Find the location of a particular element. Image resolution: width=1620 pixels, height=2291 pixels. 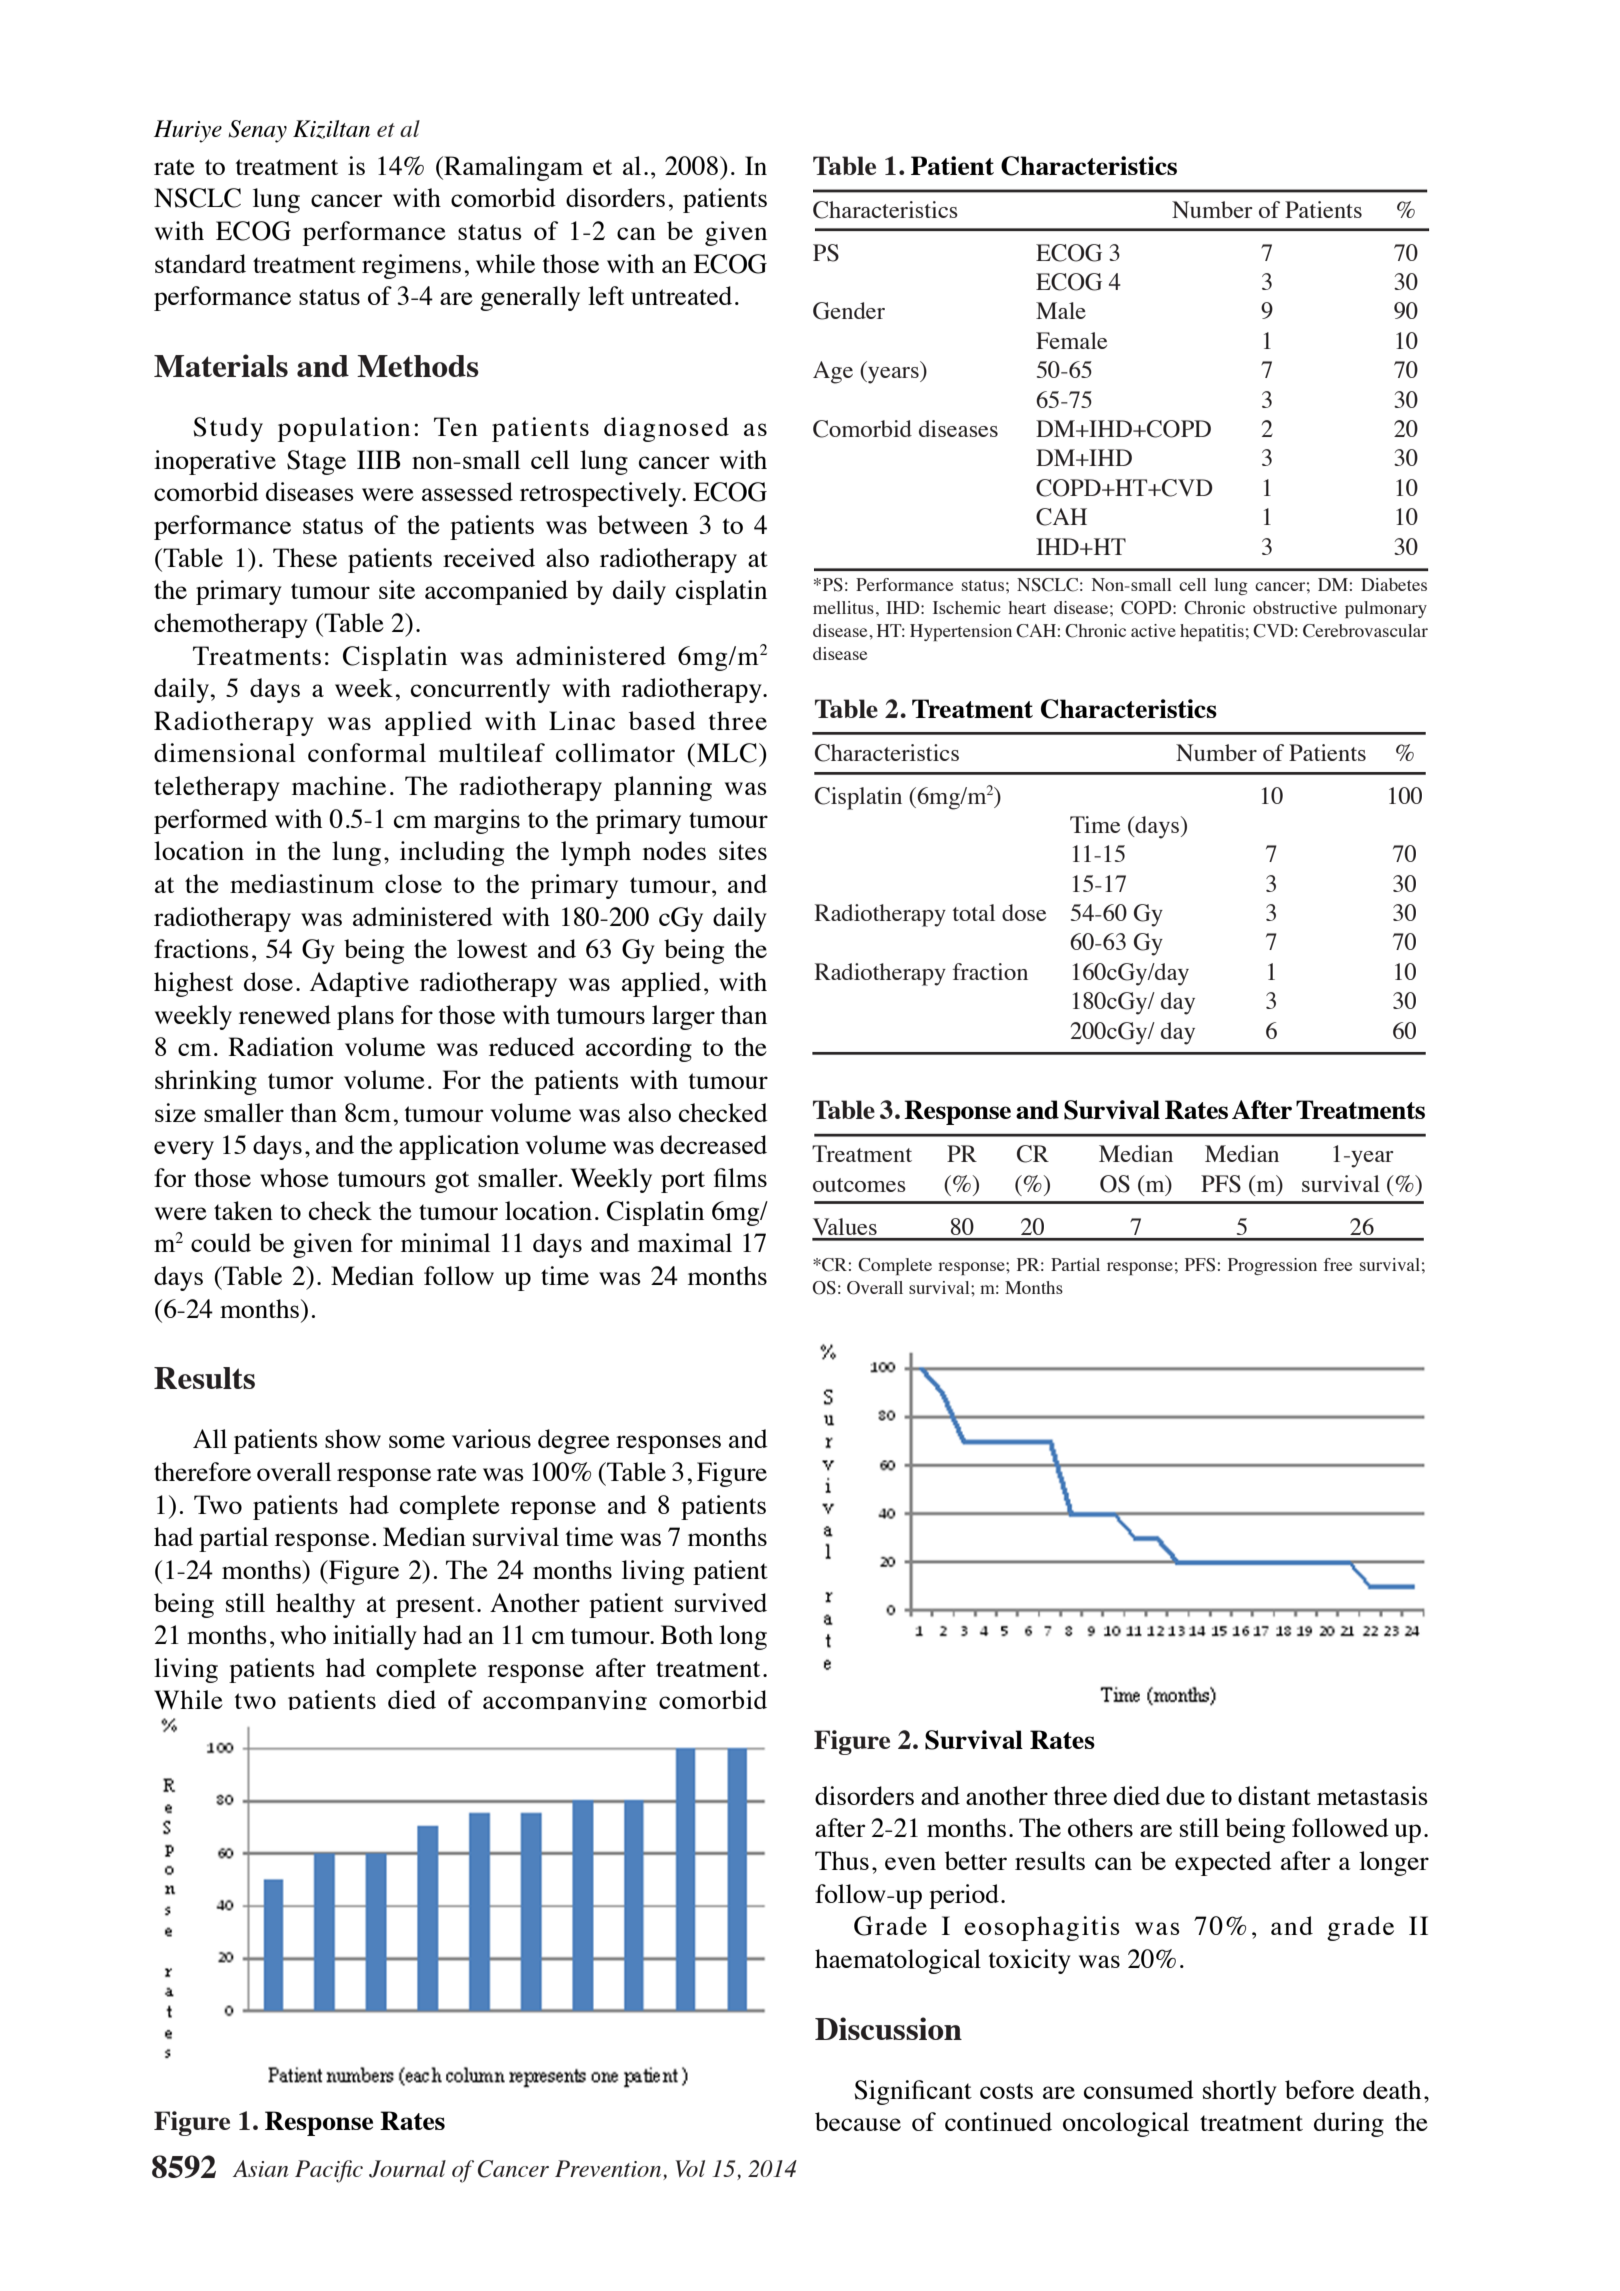

MLC is located at coordinates (727, 753).
